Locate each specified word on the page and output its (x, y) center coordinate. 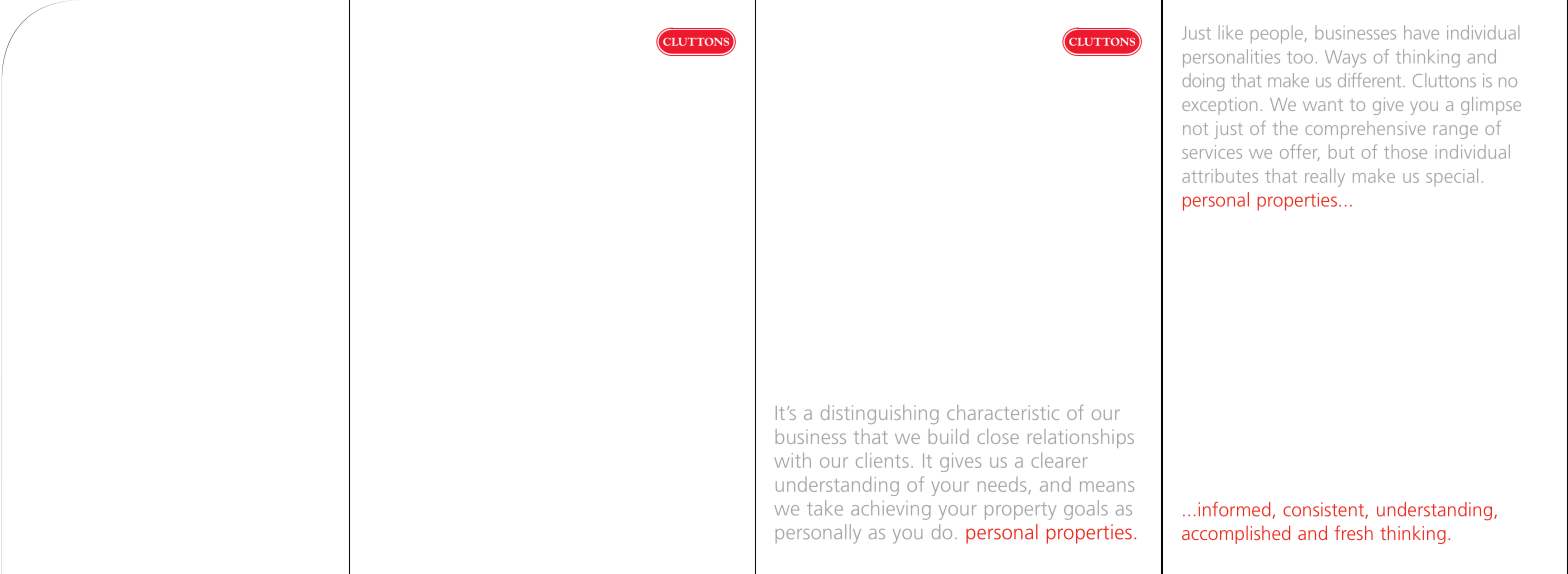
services (1212, 152)
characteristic (1003, 412)
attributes (1220, 176)
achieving (891, 510)
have (1421, 32)
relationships (1081, 438)
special (1452, 177)
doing (1203, 82)
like (1231, 32)
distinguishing (880, 414)
